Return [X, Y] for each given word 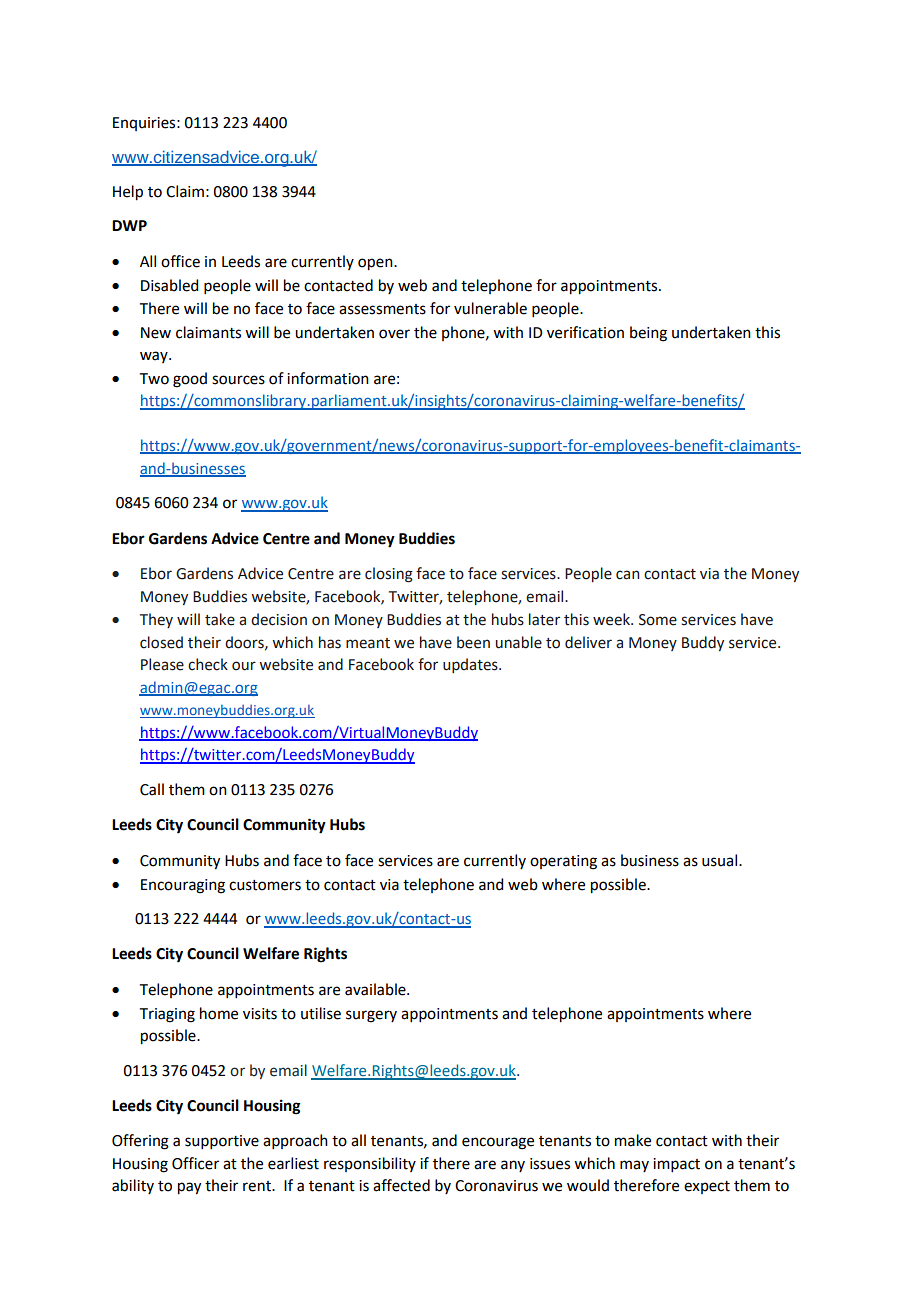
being [648, 334]
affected [401, 1185]
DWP [129, 225]
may [634, 1166]
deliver [588, 642]
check [208, 664]
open [376, 264]
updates [471, 665]
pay [189, 1188]
